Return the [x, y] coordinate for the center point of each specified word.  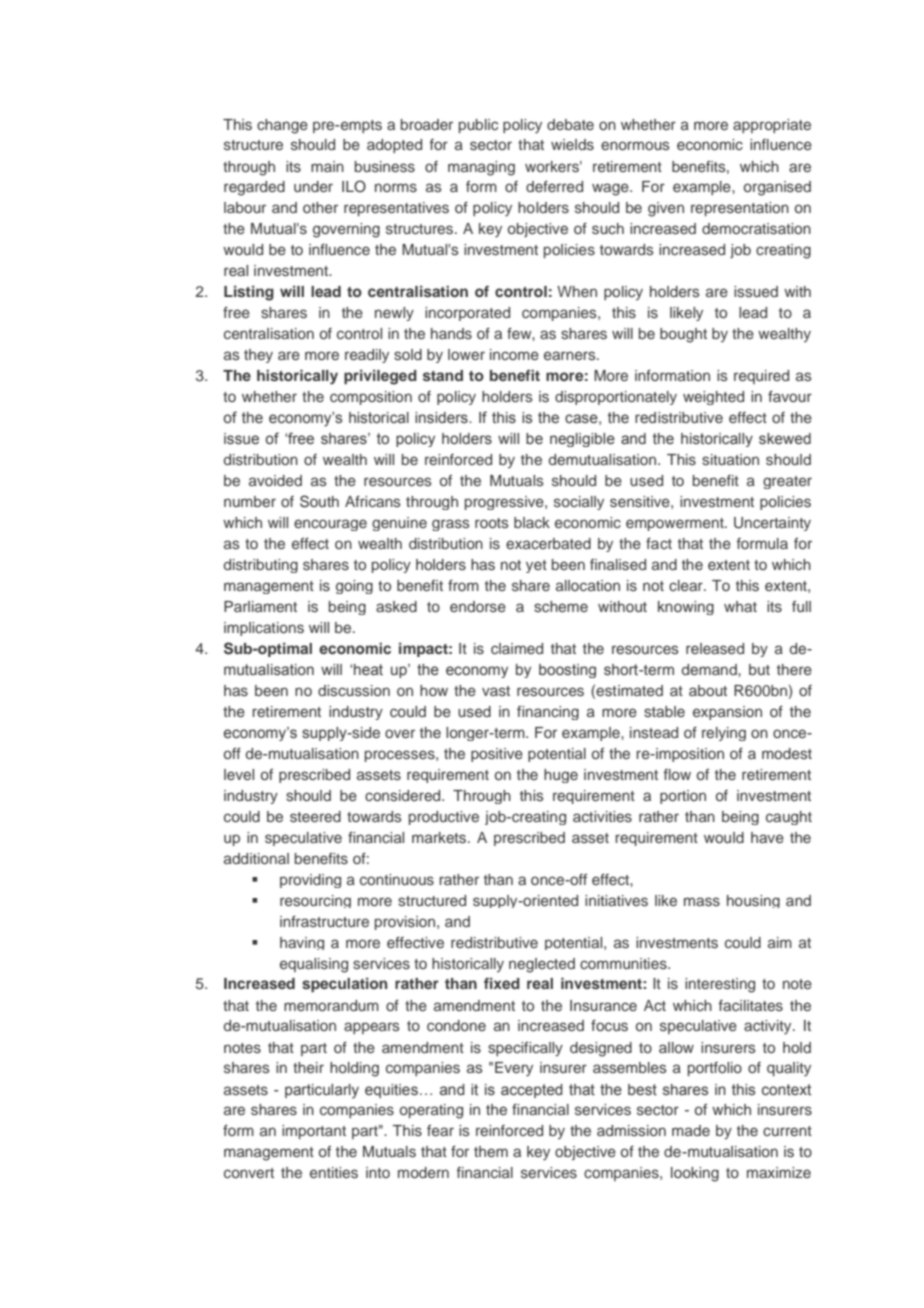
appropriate [772, 126]
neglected [542, 965]
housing [753, 901]
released [715, 649]
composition [371, 398]
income [514, 354]
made [691, 1130]
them [491, 1151]
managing [481, 168]
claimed [517, 648]
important [314, 1132]
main [327, 166]
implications [264, 629]
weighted [713, 398]
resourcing [315, 901]
